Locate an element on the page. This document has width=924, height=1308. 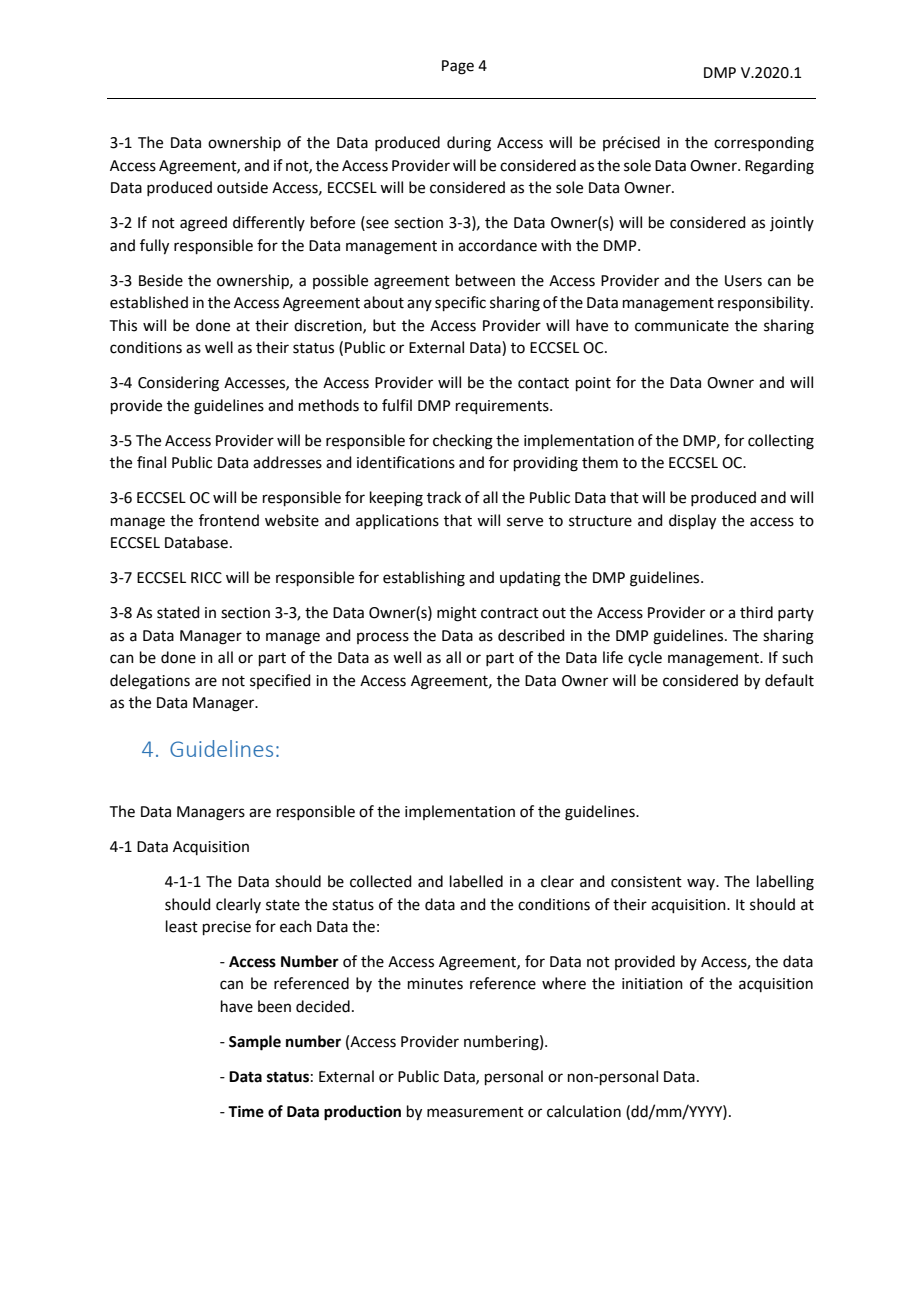
delegations is located at coordinates (150, 682).
